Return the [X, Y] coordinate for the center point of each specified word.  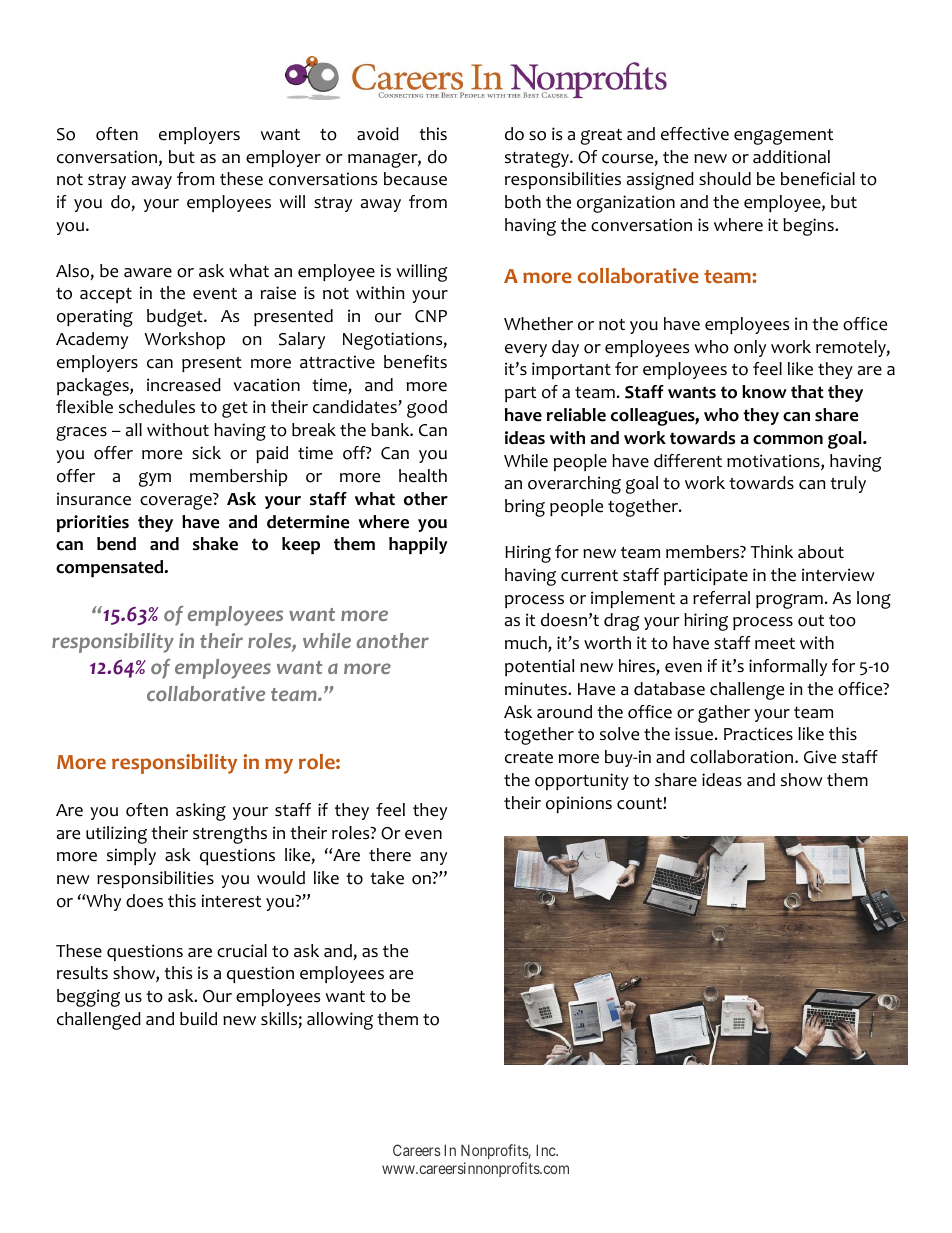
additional [791, 157]
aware [148, 273]
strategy [538, 160]
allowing [340, 1021]
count [640, 804]
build [198, 1019]
